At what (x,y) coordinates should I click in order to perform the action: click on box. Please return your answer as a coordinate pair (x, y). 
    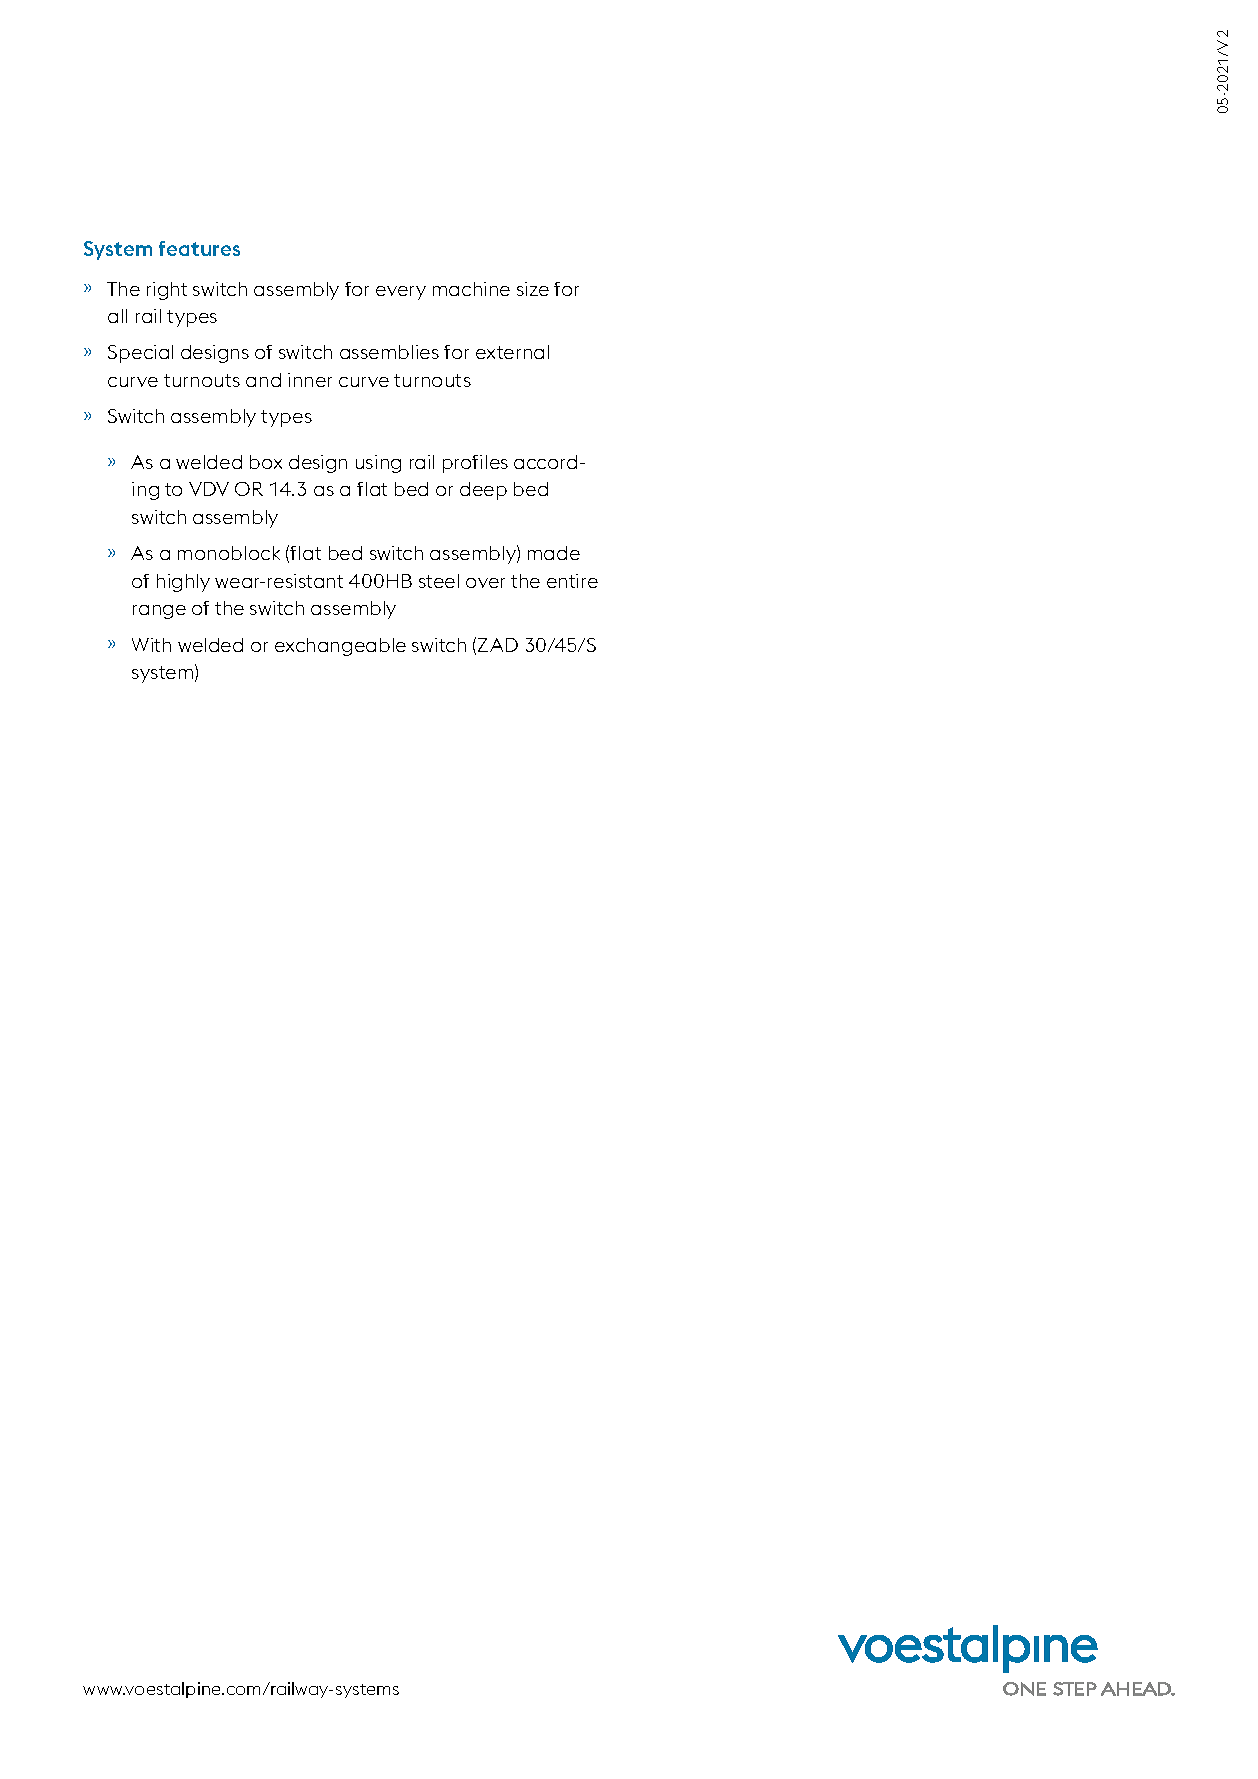
    Looking at the image, I should click on (266, 462).
